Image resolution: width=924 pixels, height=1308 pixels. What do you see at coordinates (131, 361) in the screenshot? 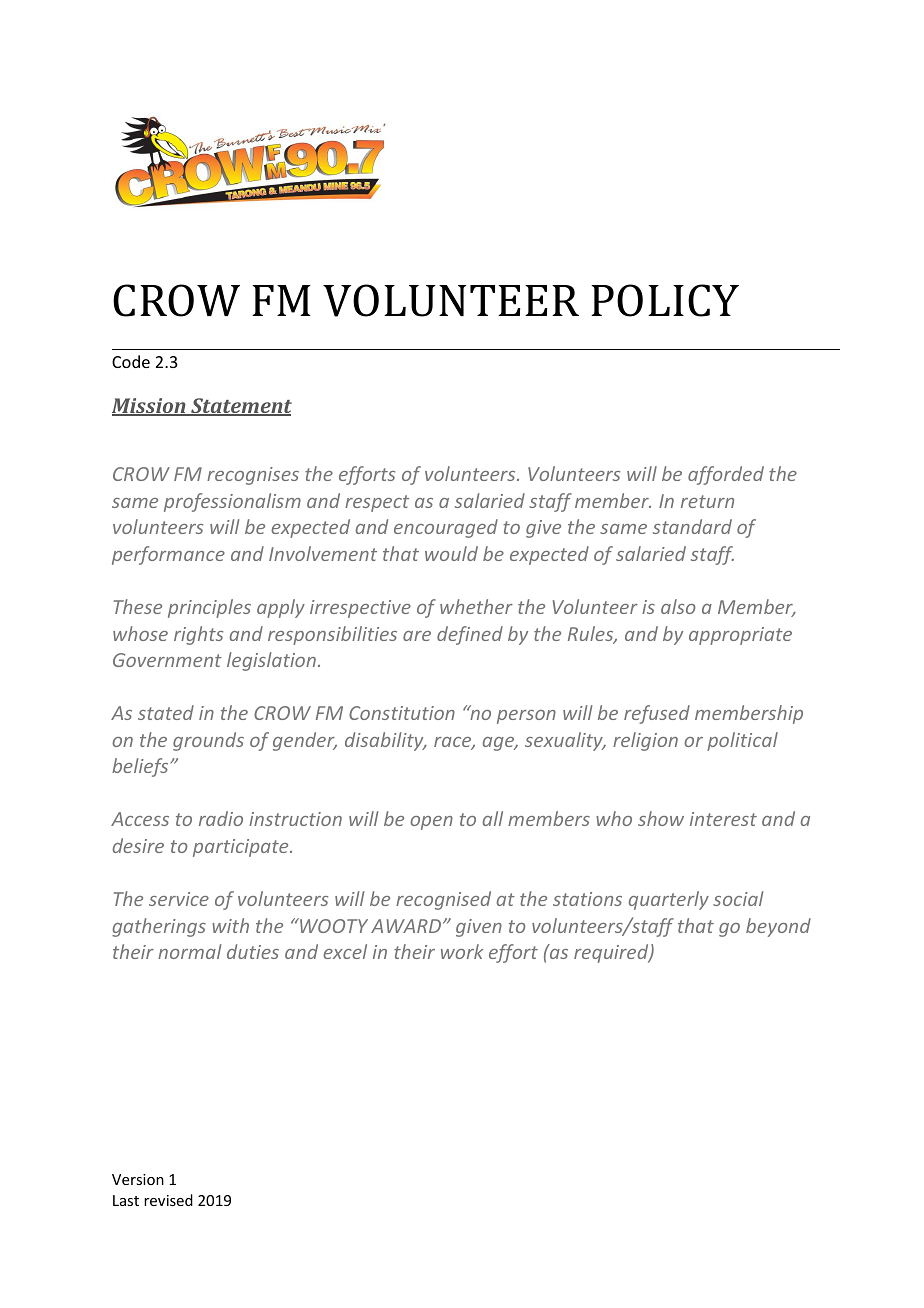
I see `Code` at bounding box center [131, 361].
